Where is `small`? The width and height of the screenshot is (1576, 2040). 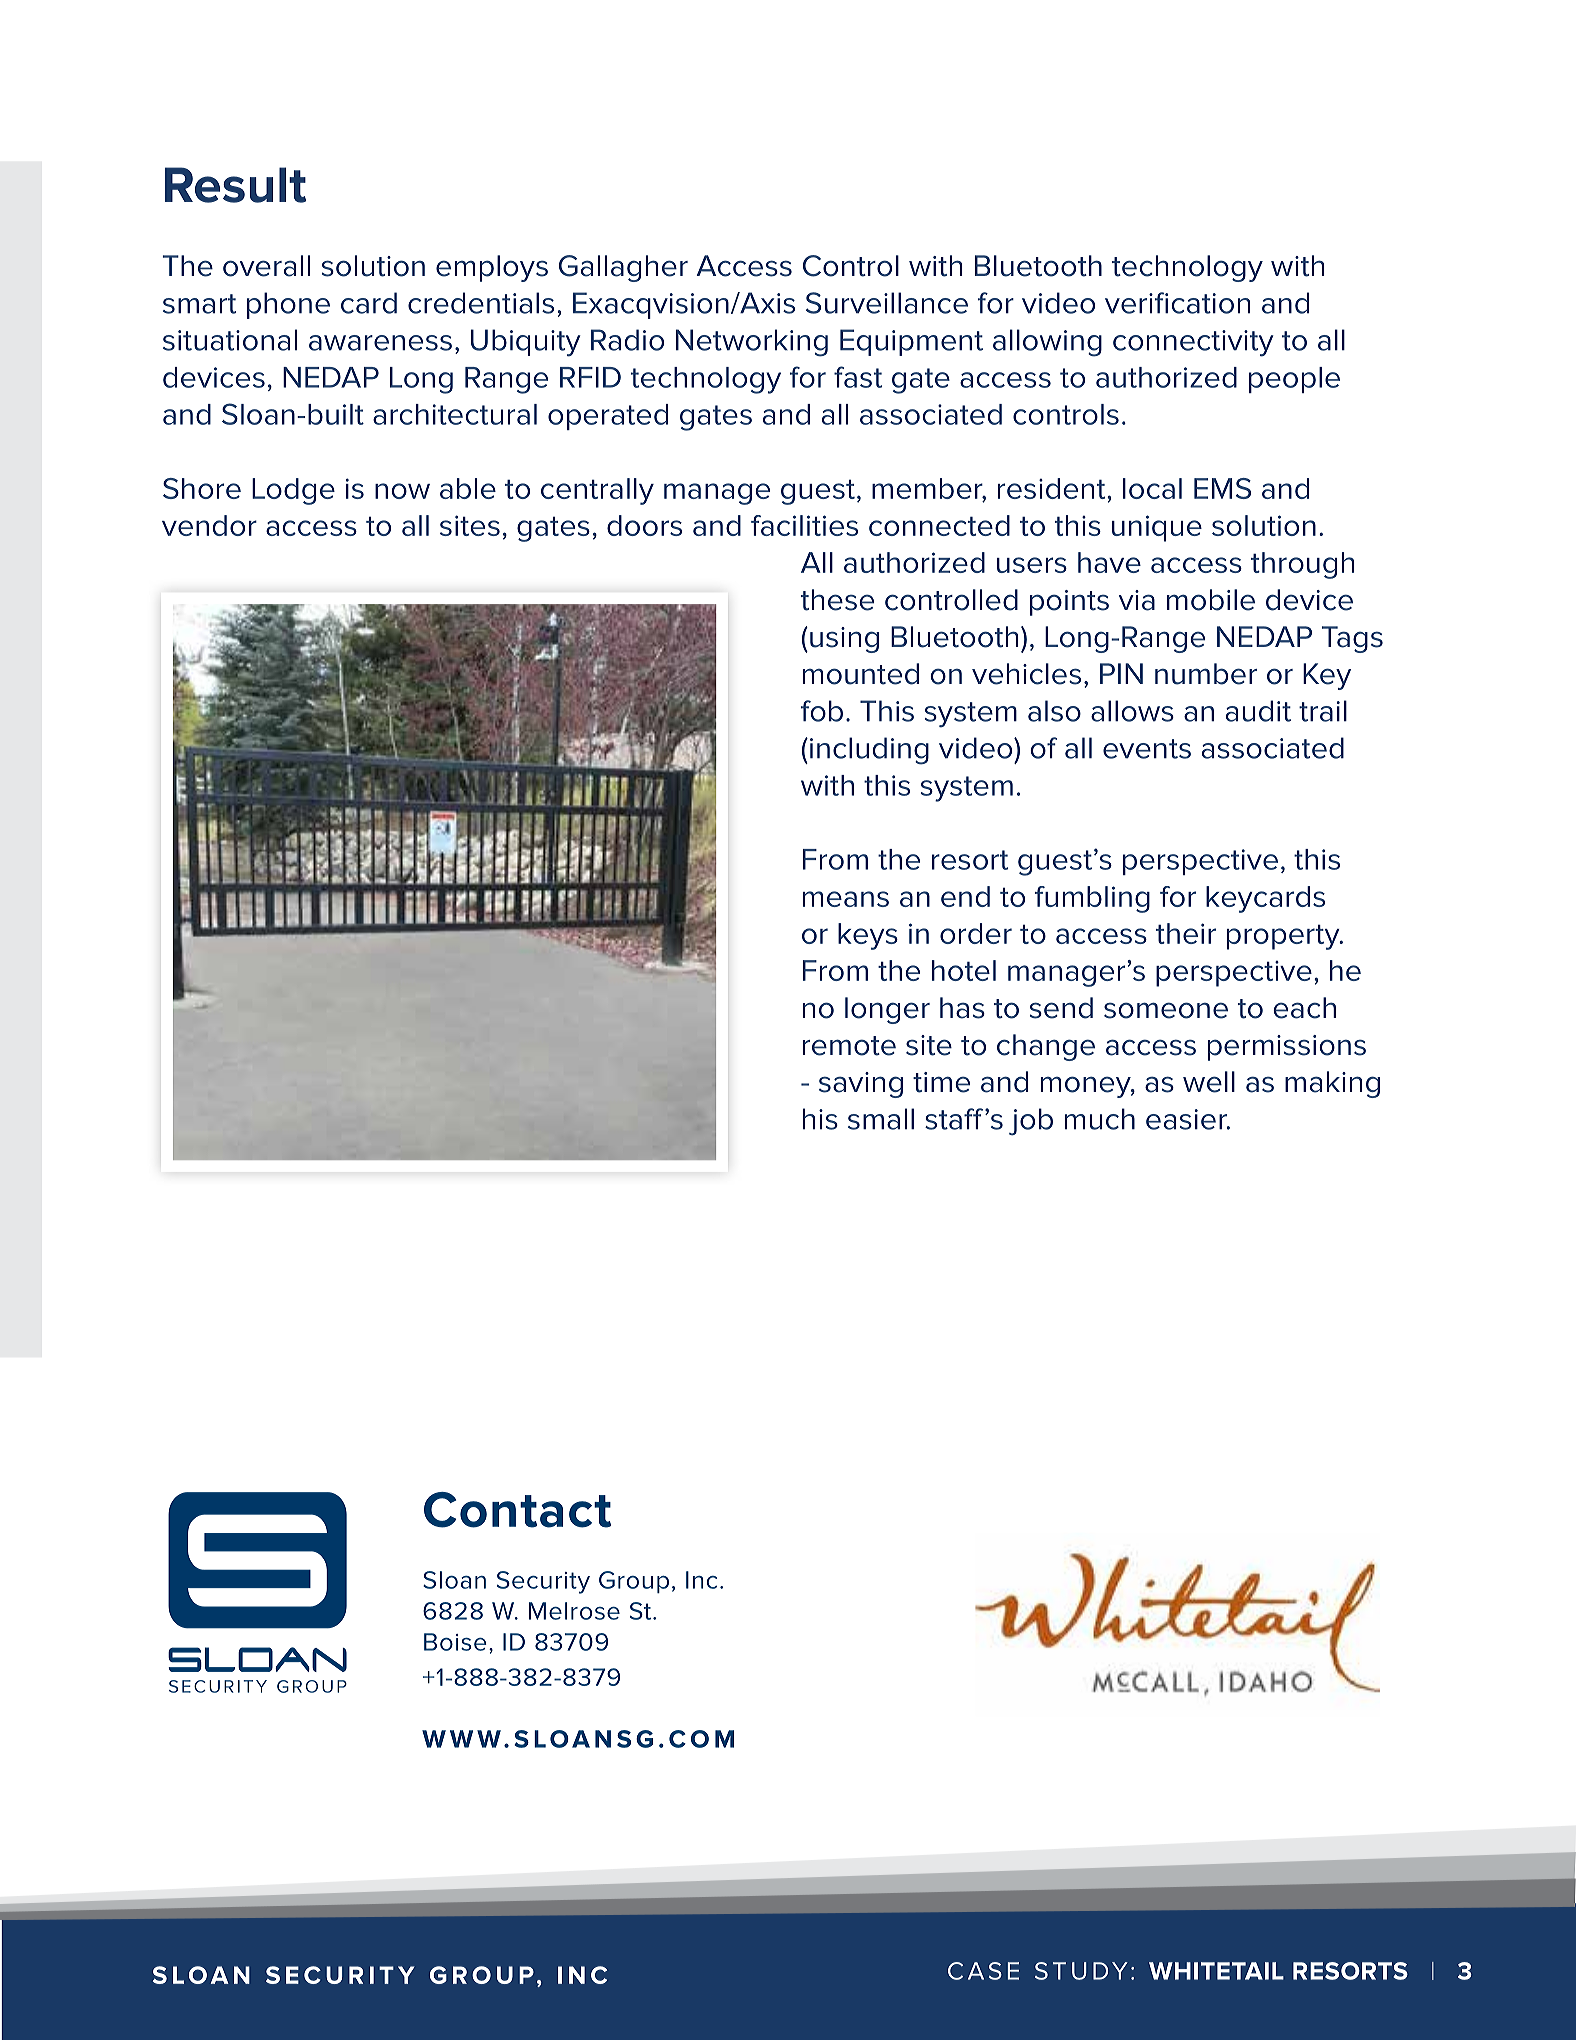 small is located at coordinates (881, 1119).
